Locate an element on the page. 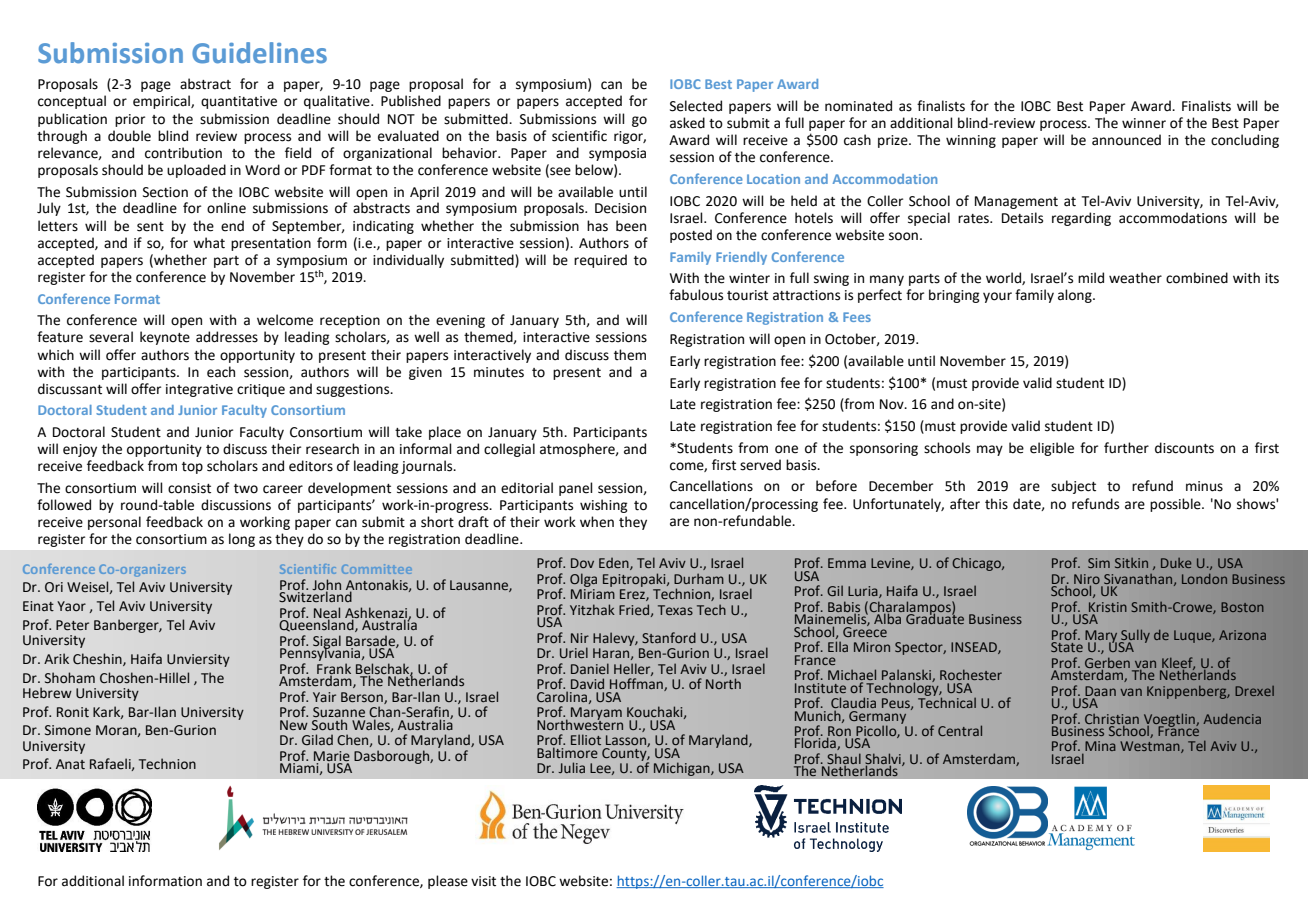 The width and height of the image is (1308, 924). Switzerland is located at coordinates (316, 595).
